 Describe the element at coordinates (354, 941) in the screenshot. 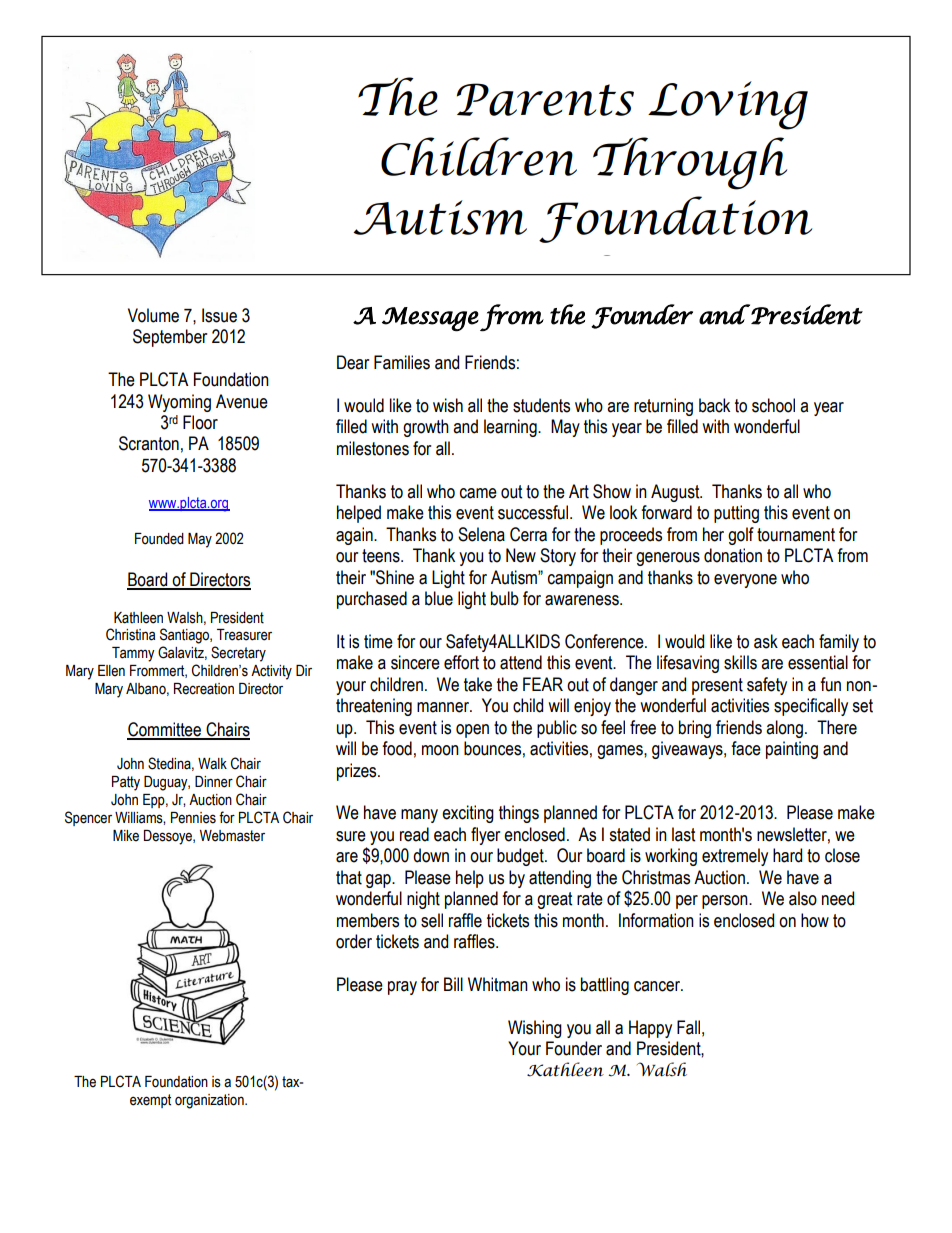

I see `order` at that location.
